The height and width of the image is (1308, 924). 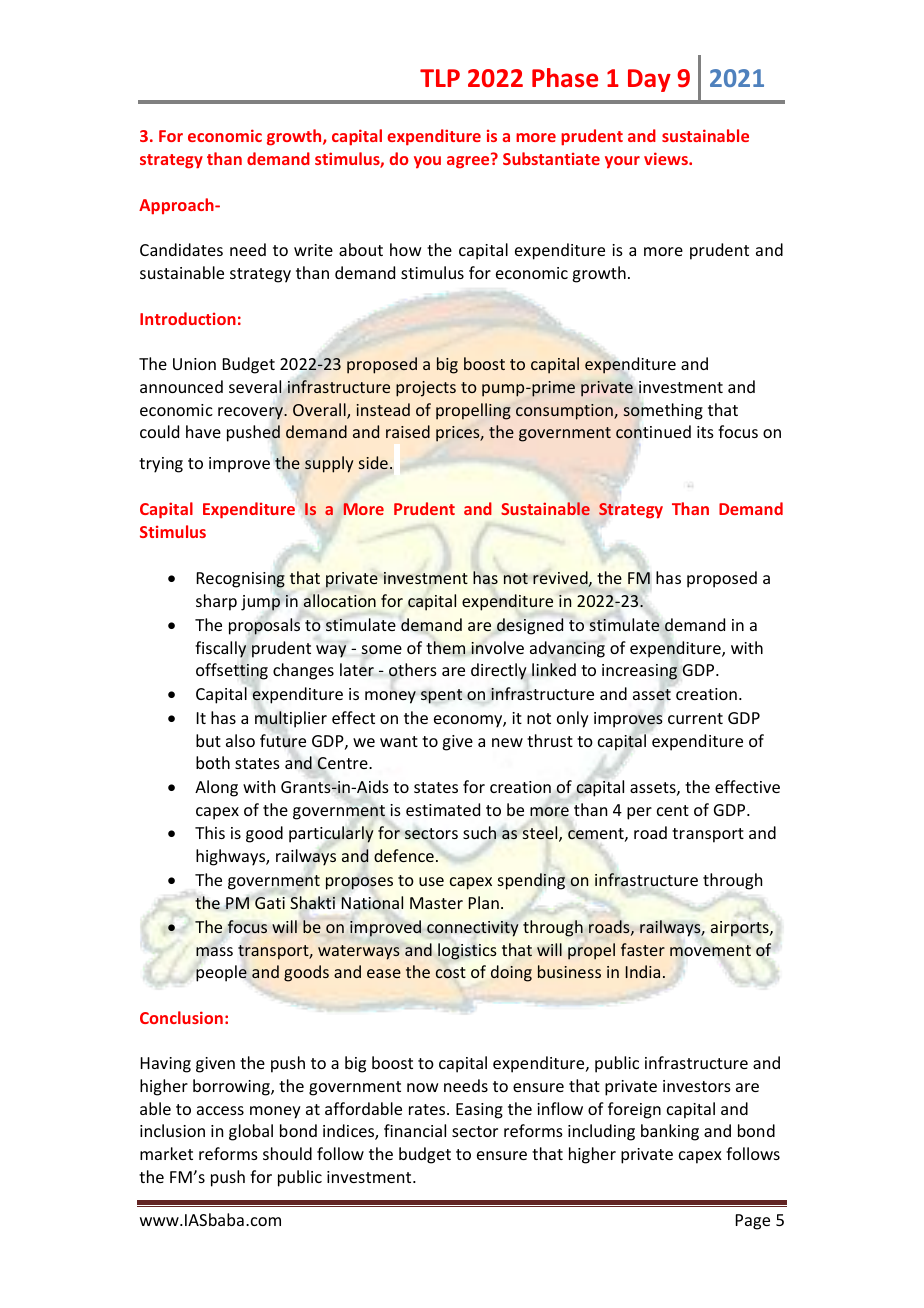 What do you see at coordinates (445, 647) in the image?
I see `them` at bounding box center [445, 647].
